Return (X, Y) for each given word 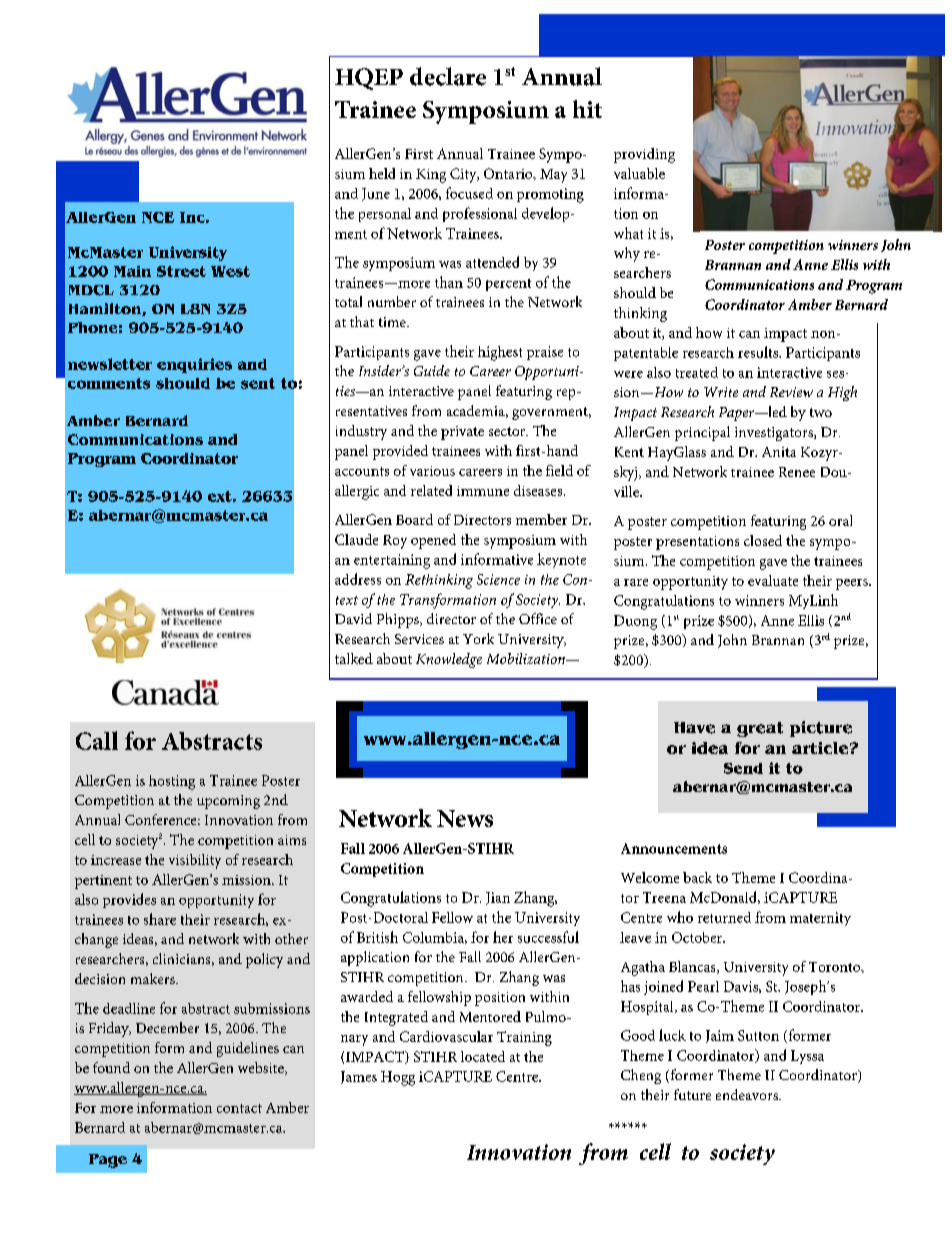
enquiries (194, 365)
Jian (498, 898)
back (697, 877)
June (376, 194)
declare (448, 76)
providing (644, 155)
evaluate (773, 580)
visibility (195, 861)
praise (545, 353)
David (353, 618)
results (759, 352)
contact (239, 1108)
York (478, 638)
